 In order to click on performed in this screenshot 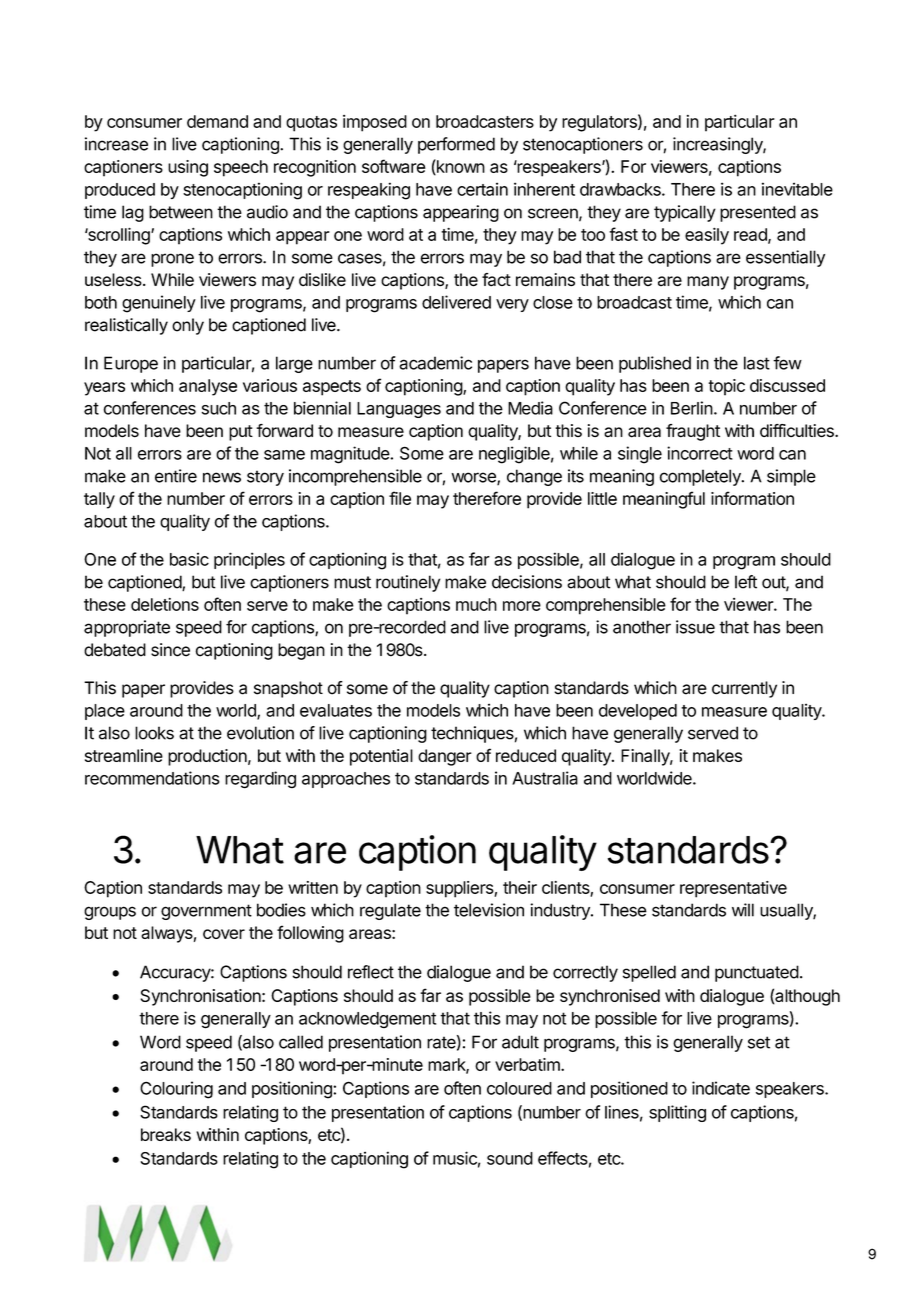, I will do `click(456, 145)`.
